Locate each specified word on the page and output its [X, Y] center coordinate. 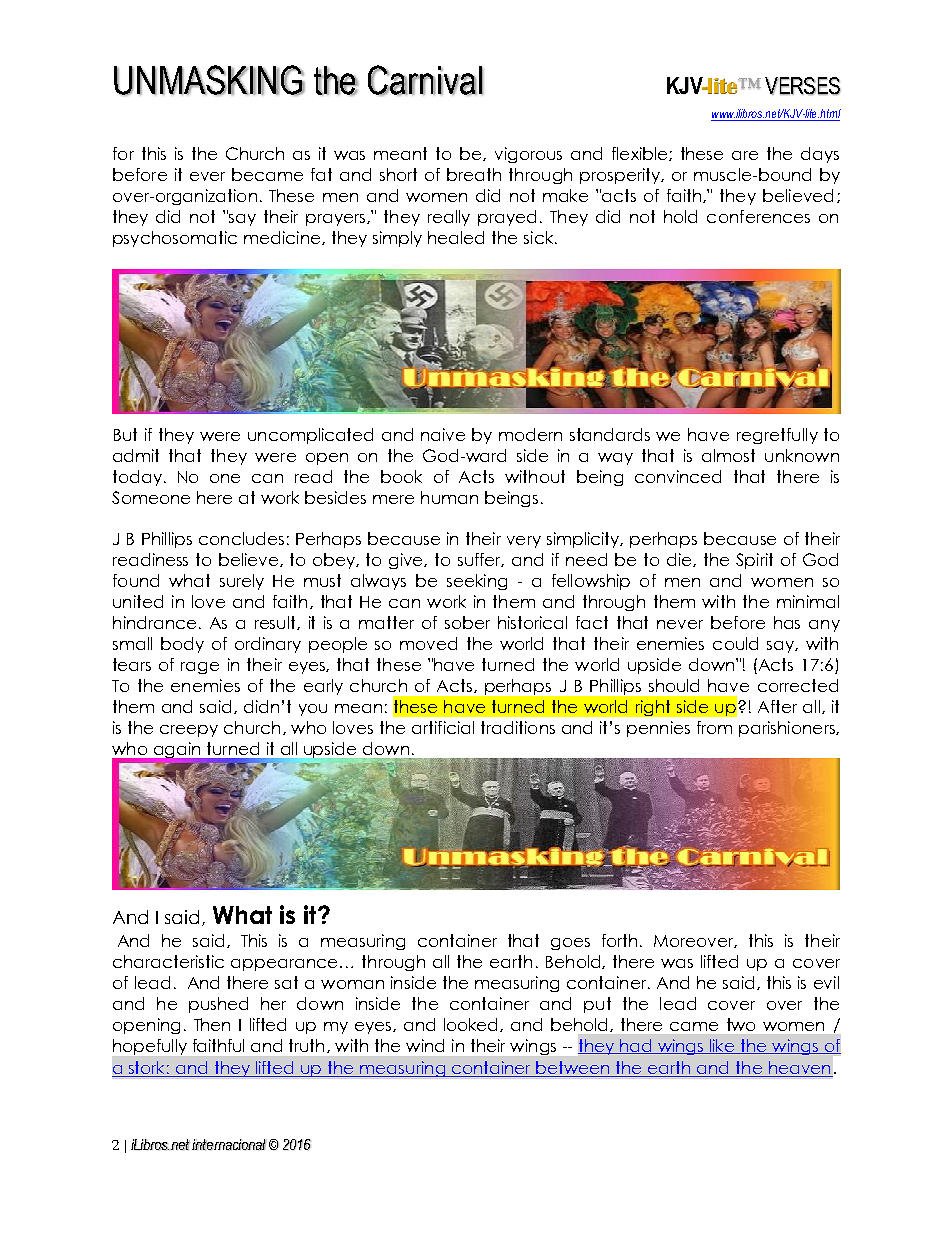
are [745, 155]
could [735, 643]
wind [425, 1045]
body [182, 645]
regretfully [777, 436]
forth [619, 940]
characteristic [168, 961]
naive [443, 434]
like [722, 1046]
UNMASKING [209, 80]
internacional [229, 1145]
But [125, 434]
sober [467, 622]
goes [570, 944]
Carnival [425, 80]
